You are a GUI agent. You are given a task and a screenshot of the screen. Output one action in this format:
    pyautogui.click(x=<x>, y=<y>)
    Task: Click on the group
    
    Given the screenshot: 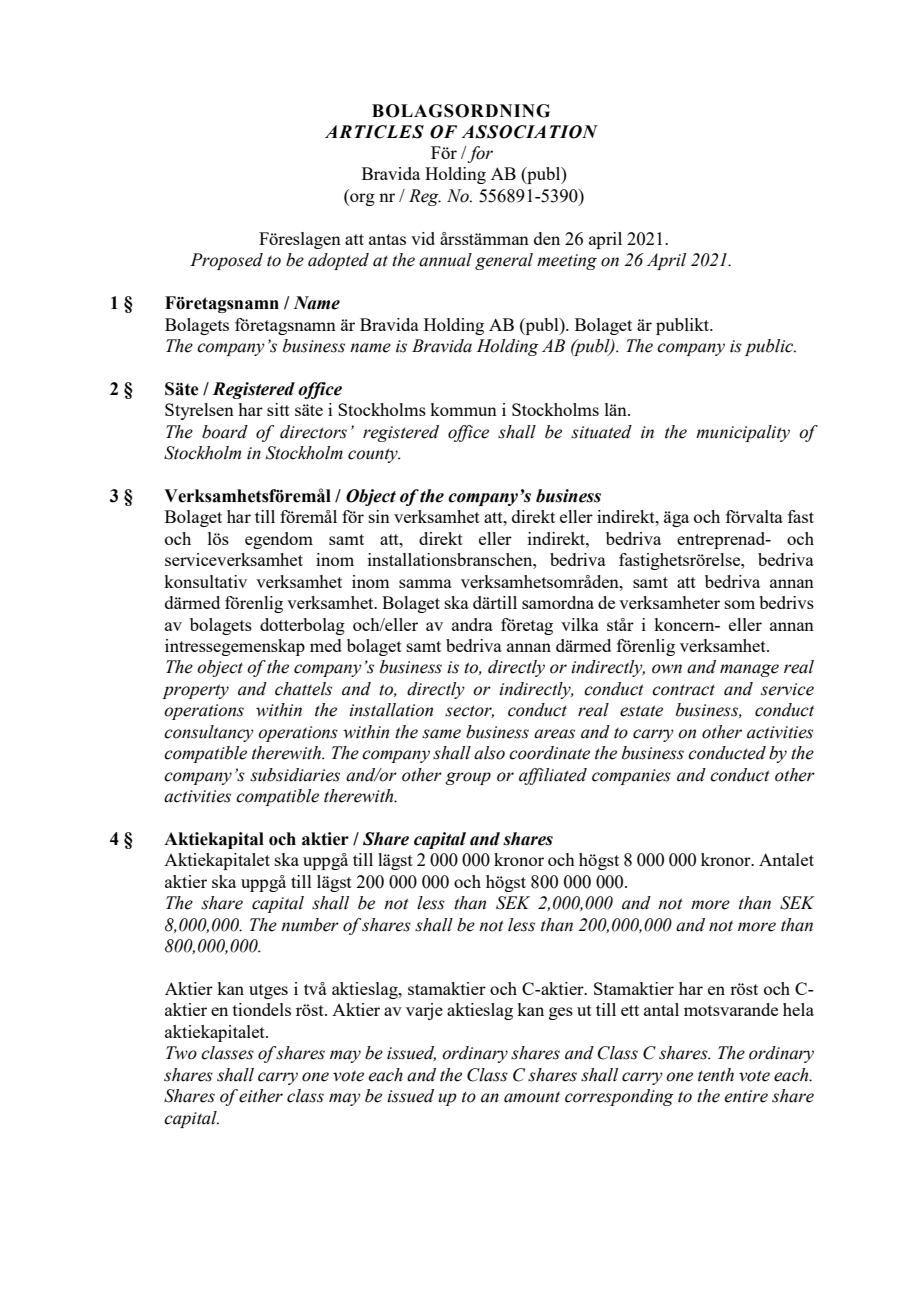 What is the action you would take?
    pyautogui.click(x=468, y=778)
